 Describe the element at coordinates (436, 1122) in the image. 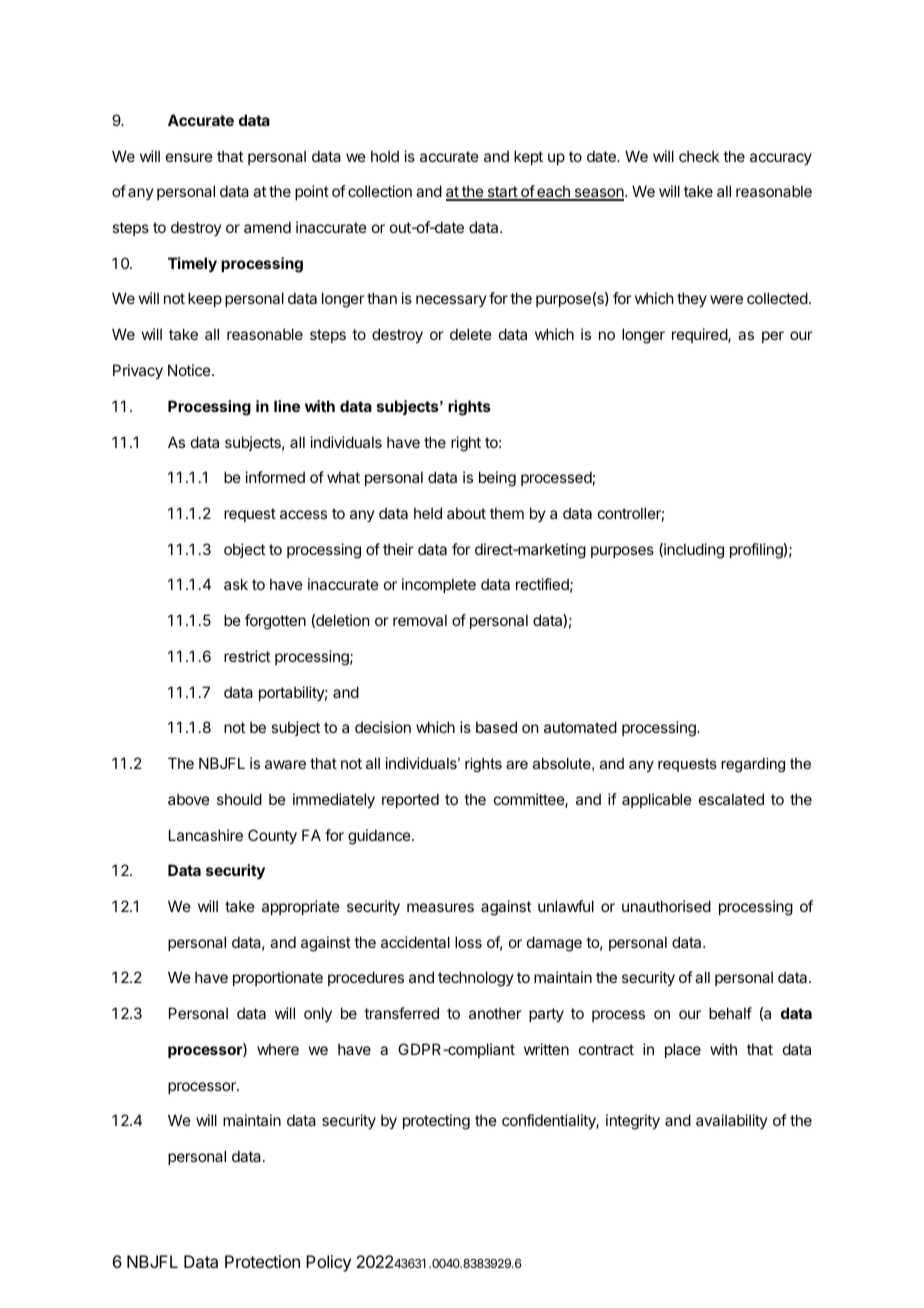

I see `protecting` at that location.
